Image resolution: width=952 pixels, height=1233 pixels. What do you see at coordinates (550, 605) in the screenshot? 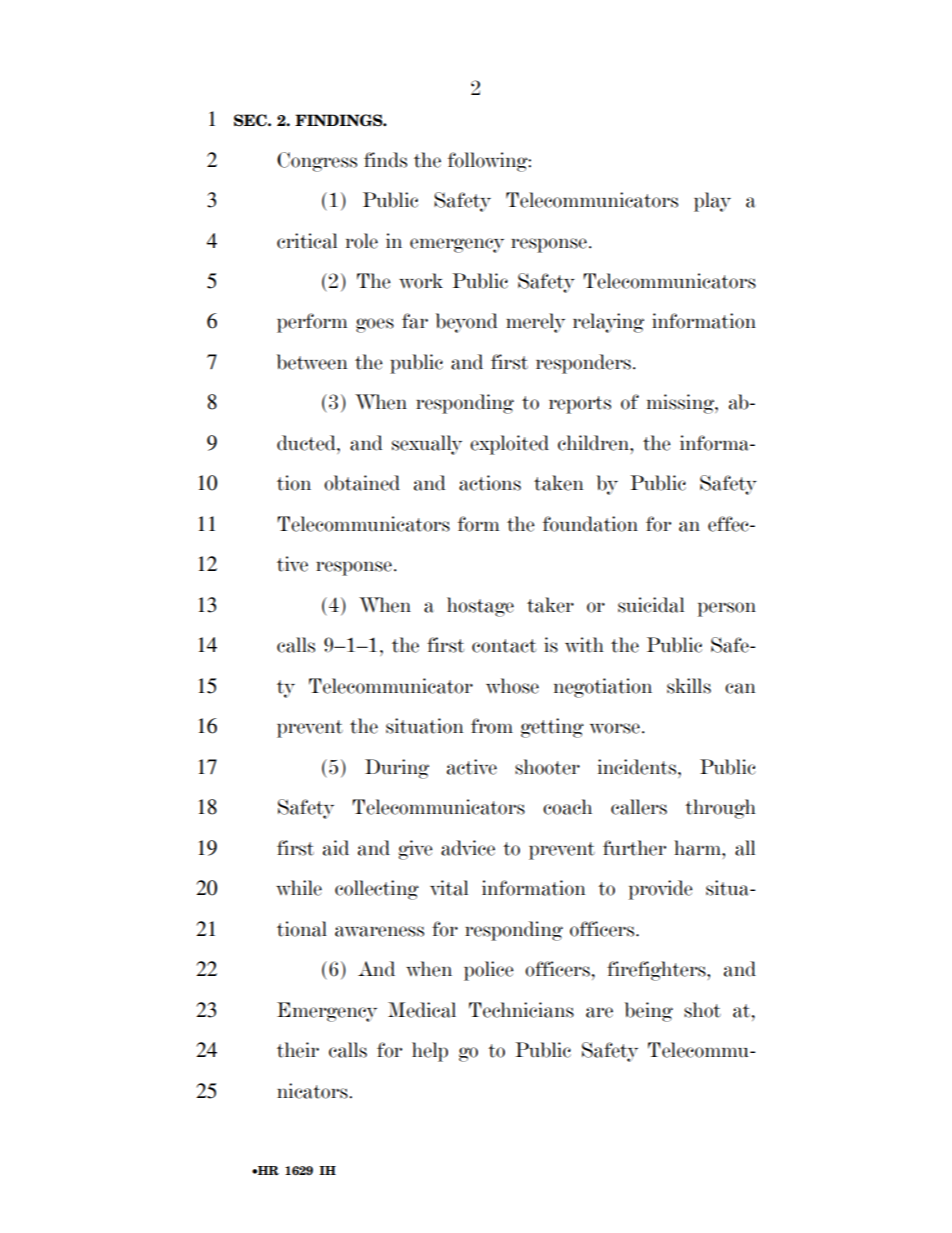
I see `taker` at bounding box center [550, 605].
